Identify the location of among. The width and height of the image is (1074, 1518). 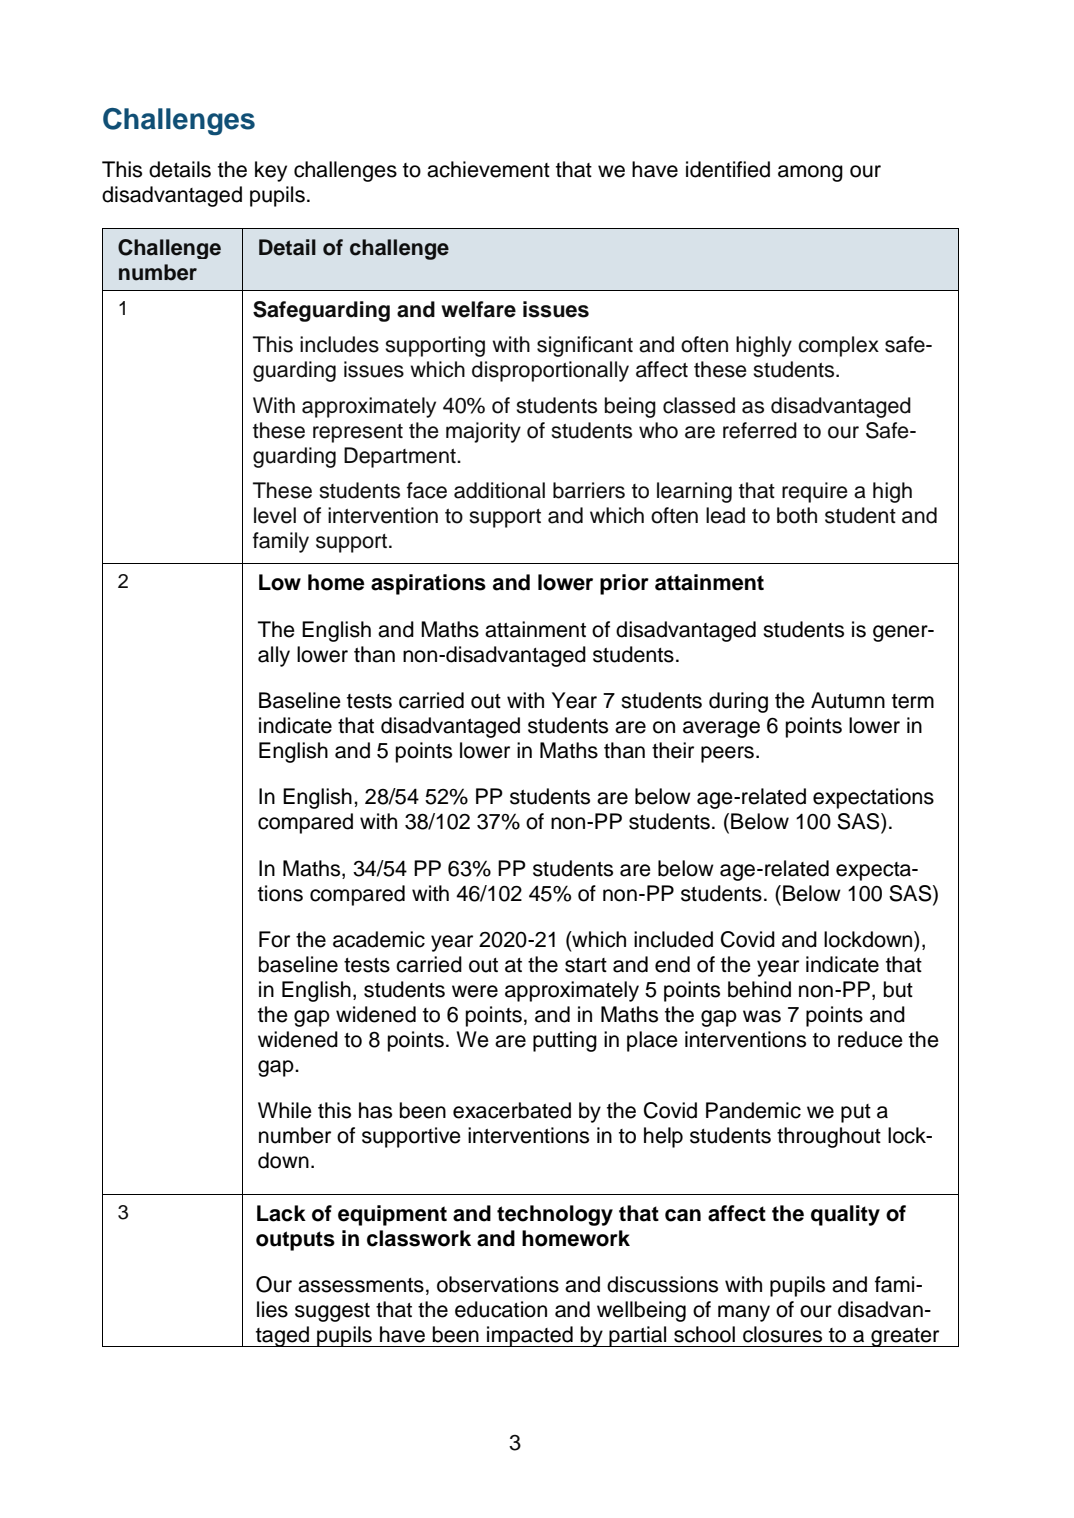
(810, 173).
